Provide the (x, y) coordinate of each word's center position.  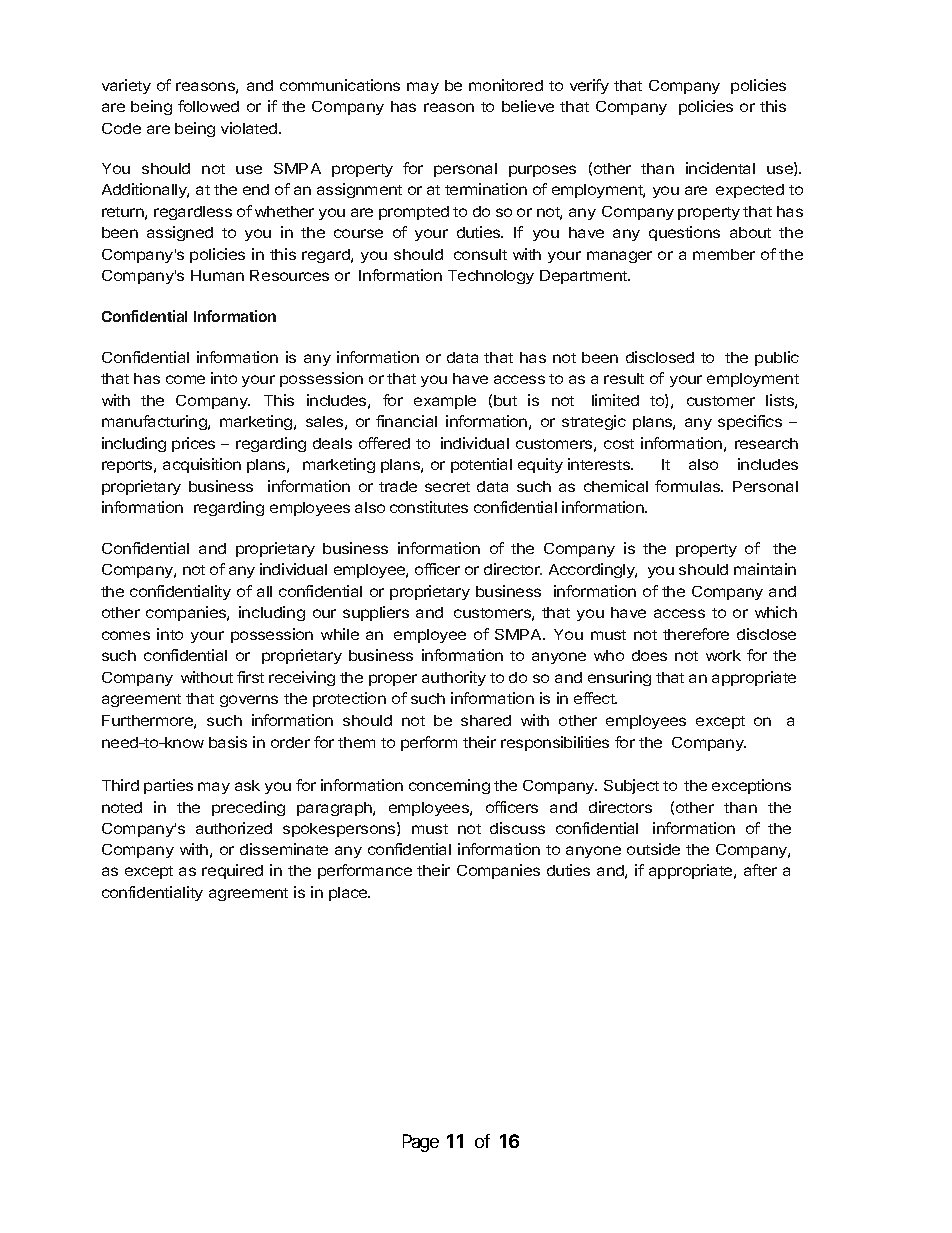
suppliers (376, 613)
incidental (720, 168)
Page (421, 1143)
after (760, 870)
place (349, 894)
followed (208, 106)
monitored (506, 85)
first (250, 677)
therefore (696, 634)
